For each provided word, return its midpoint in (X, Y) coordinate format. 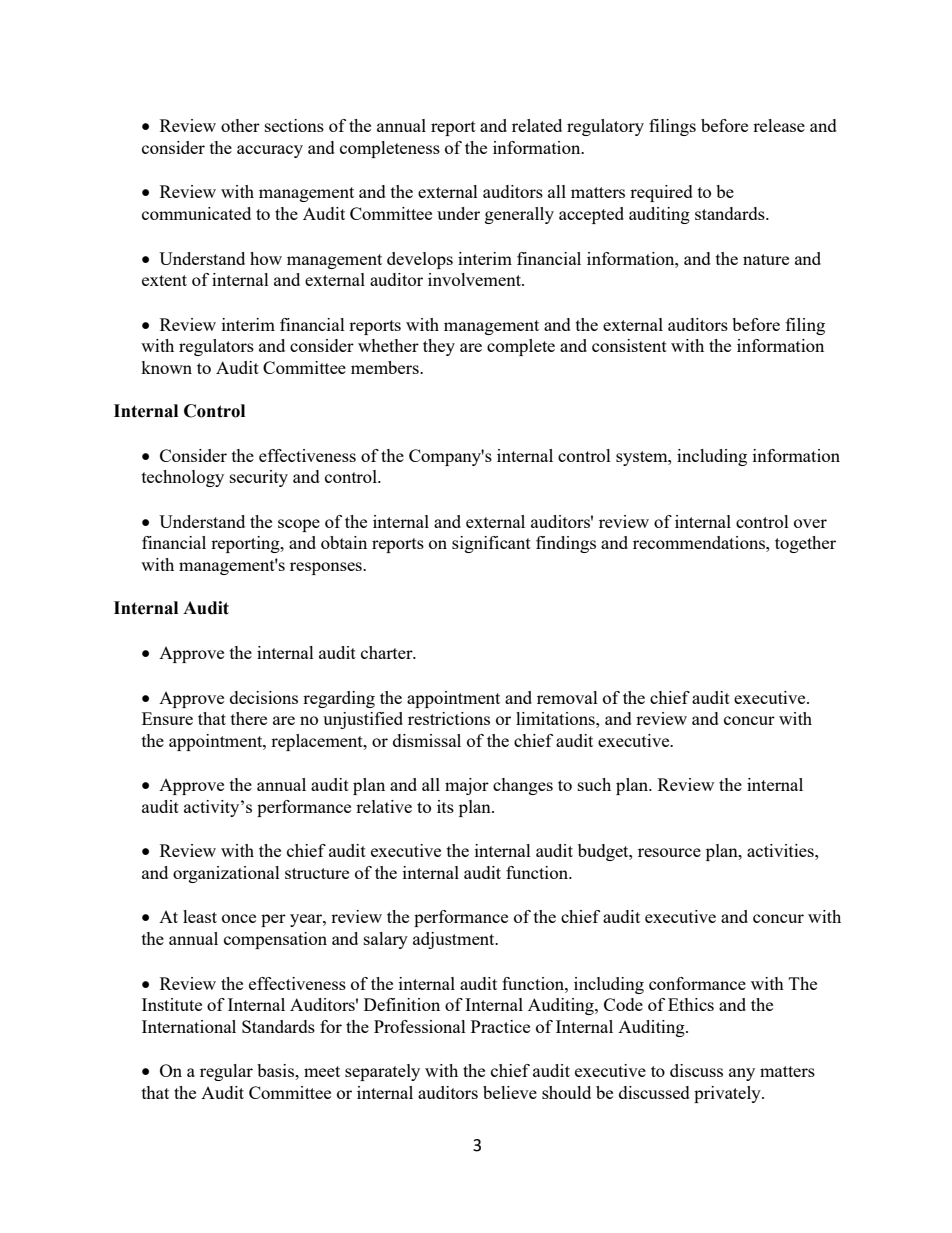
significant (491, 544)
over (810, 523)
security (259, 478)
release (779, 125)
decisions (264, 697)
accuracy (270, 151)
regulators (216, 347)
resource (669, 852)
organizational (226, 874)
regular (226, 1072)
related (537, 125)
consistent (629, 345)
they (439, 347)
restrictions (449, 718)
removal (567, 697)
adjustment (455, 940)
